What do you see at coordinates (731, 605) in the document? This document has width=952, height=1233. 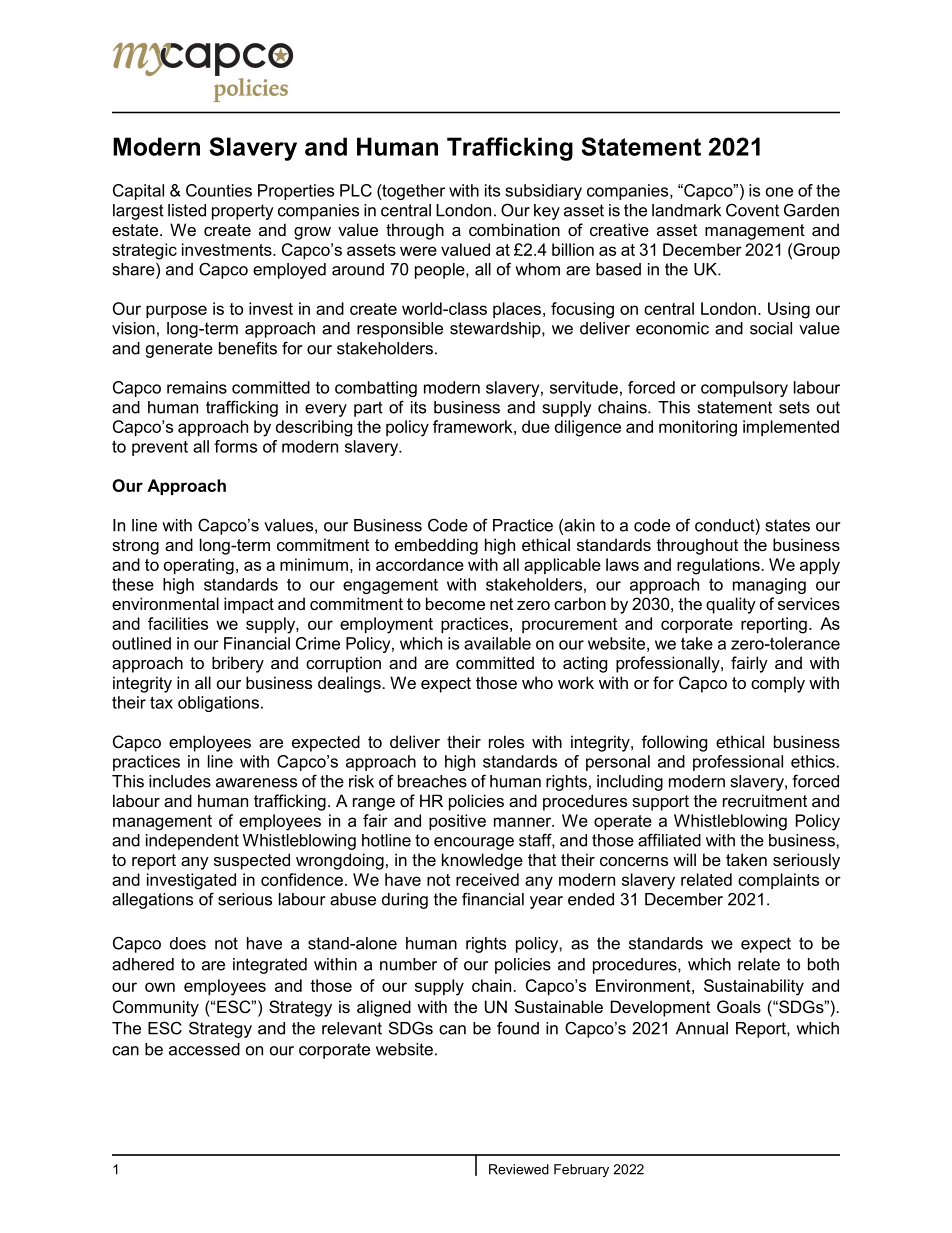 I see `quality` at bounding box center [731, 605].
